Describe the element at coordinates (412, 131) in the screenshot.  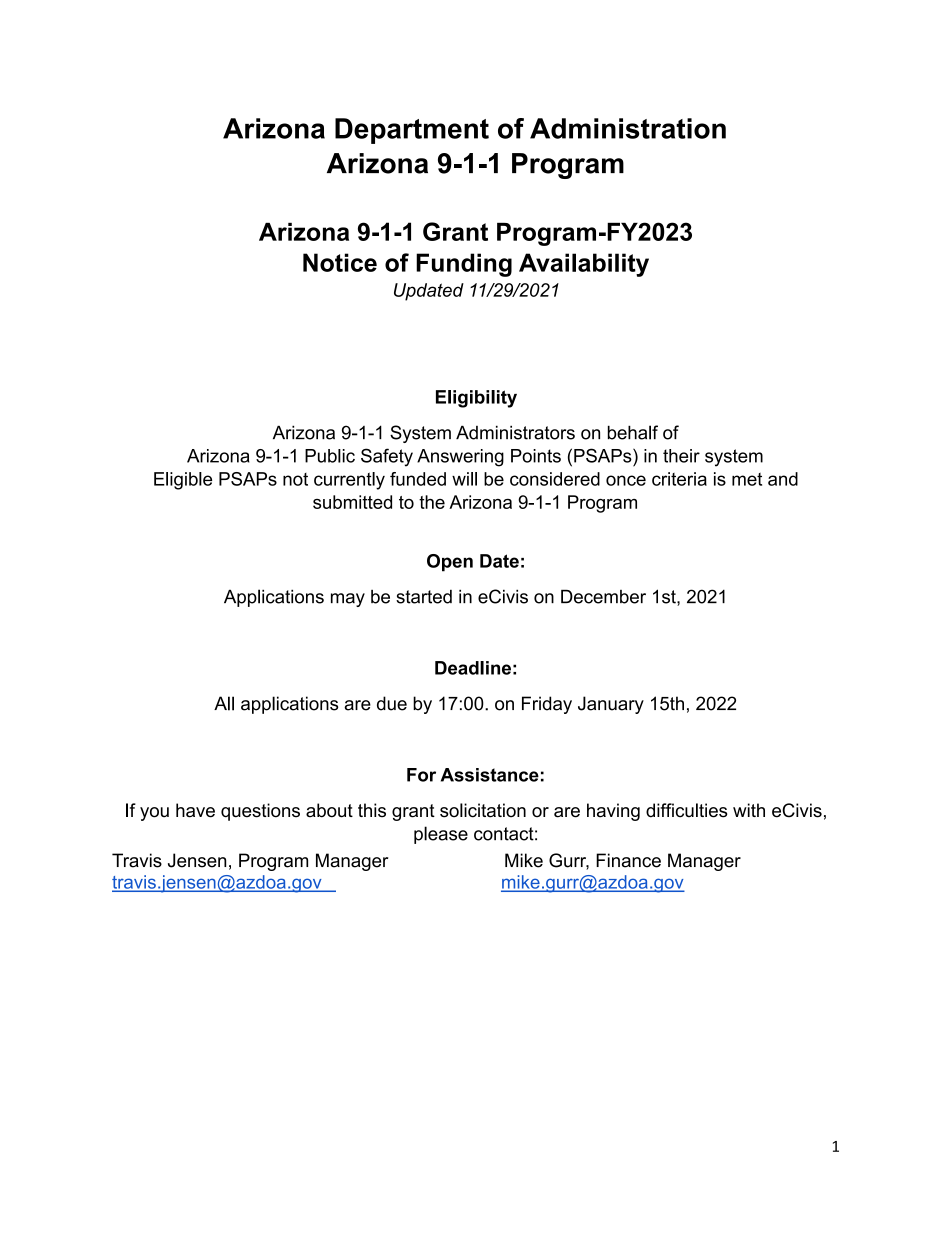
I see `Department` at that location.
